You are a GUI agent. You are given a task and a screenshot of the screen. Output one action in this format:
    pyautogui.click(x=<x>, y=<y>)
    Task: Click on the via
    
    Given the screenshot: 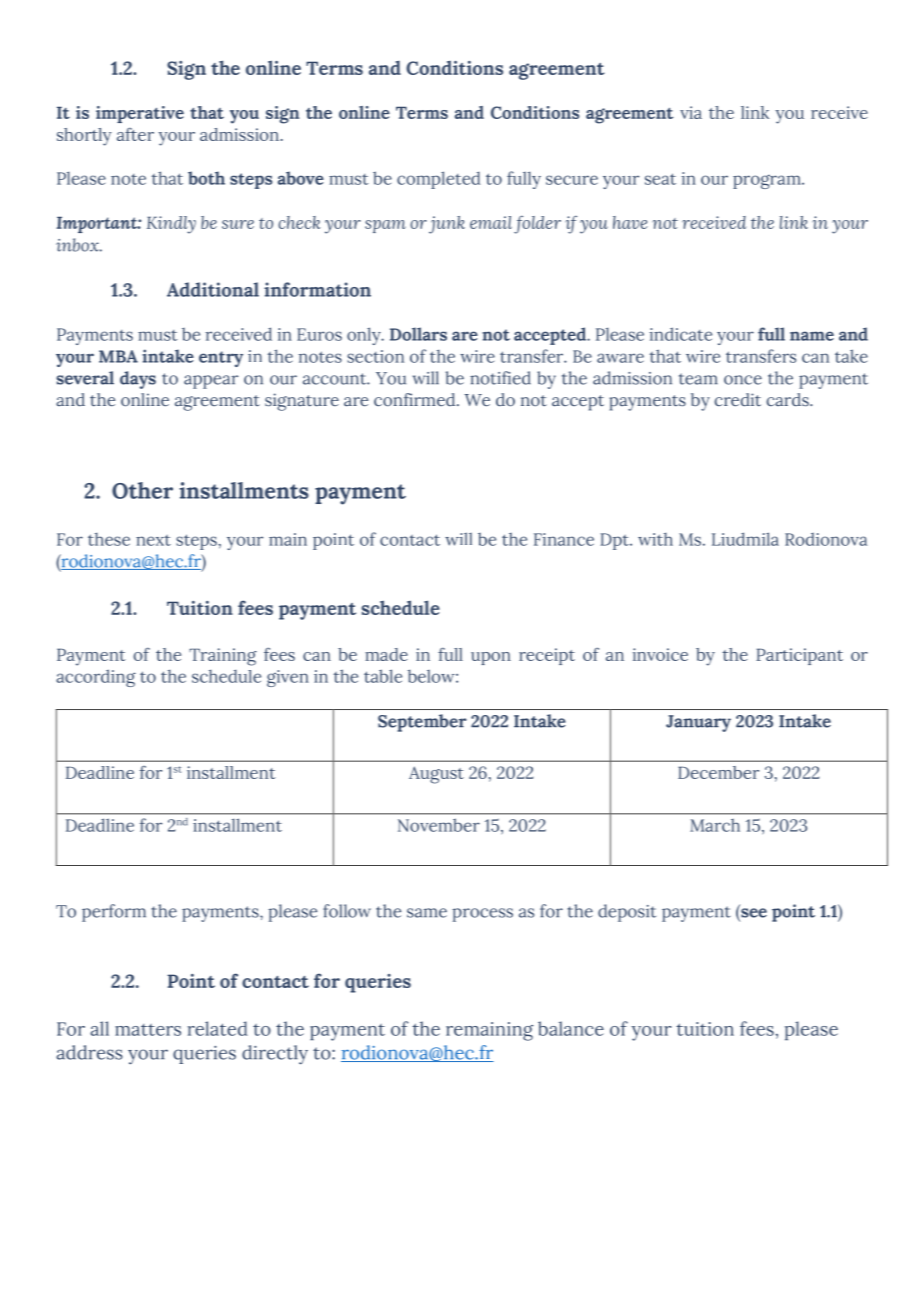 What is the action you would take?
    pyautogui.click(x=691, y=112)
